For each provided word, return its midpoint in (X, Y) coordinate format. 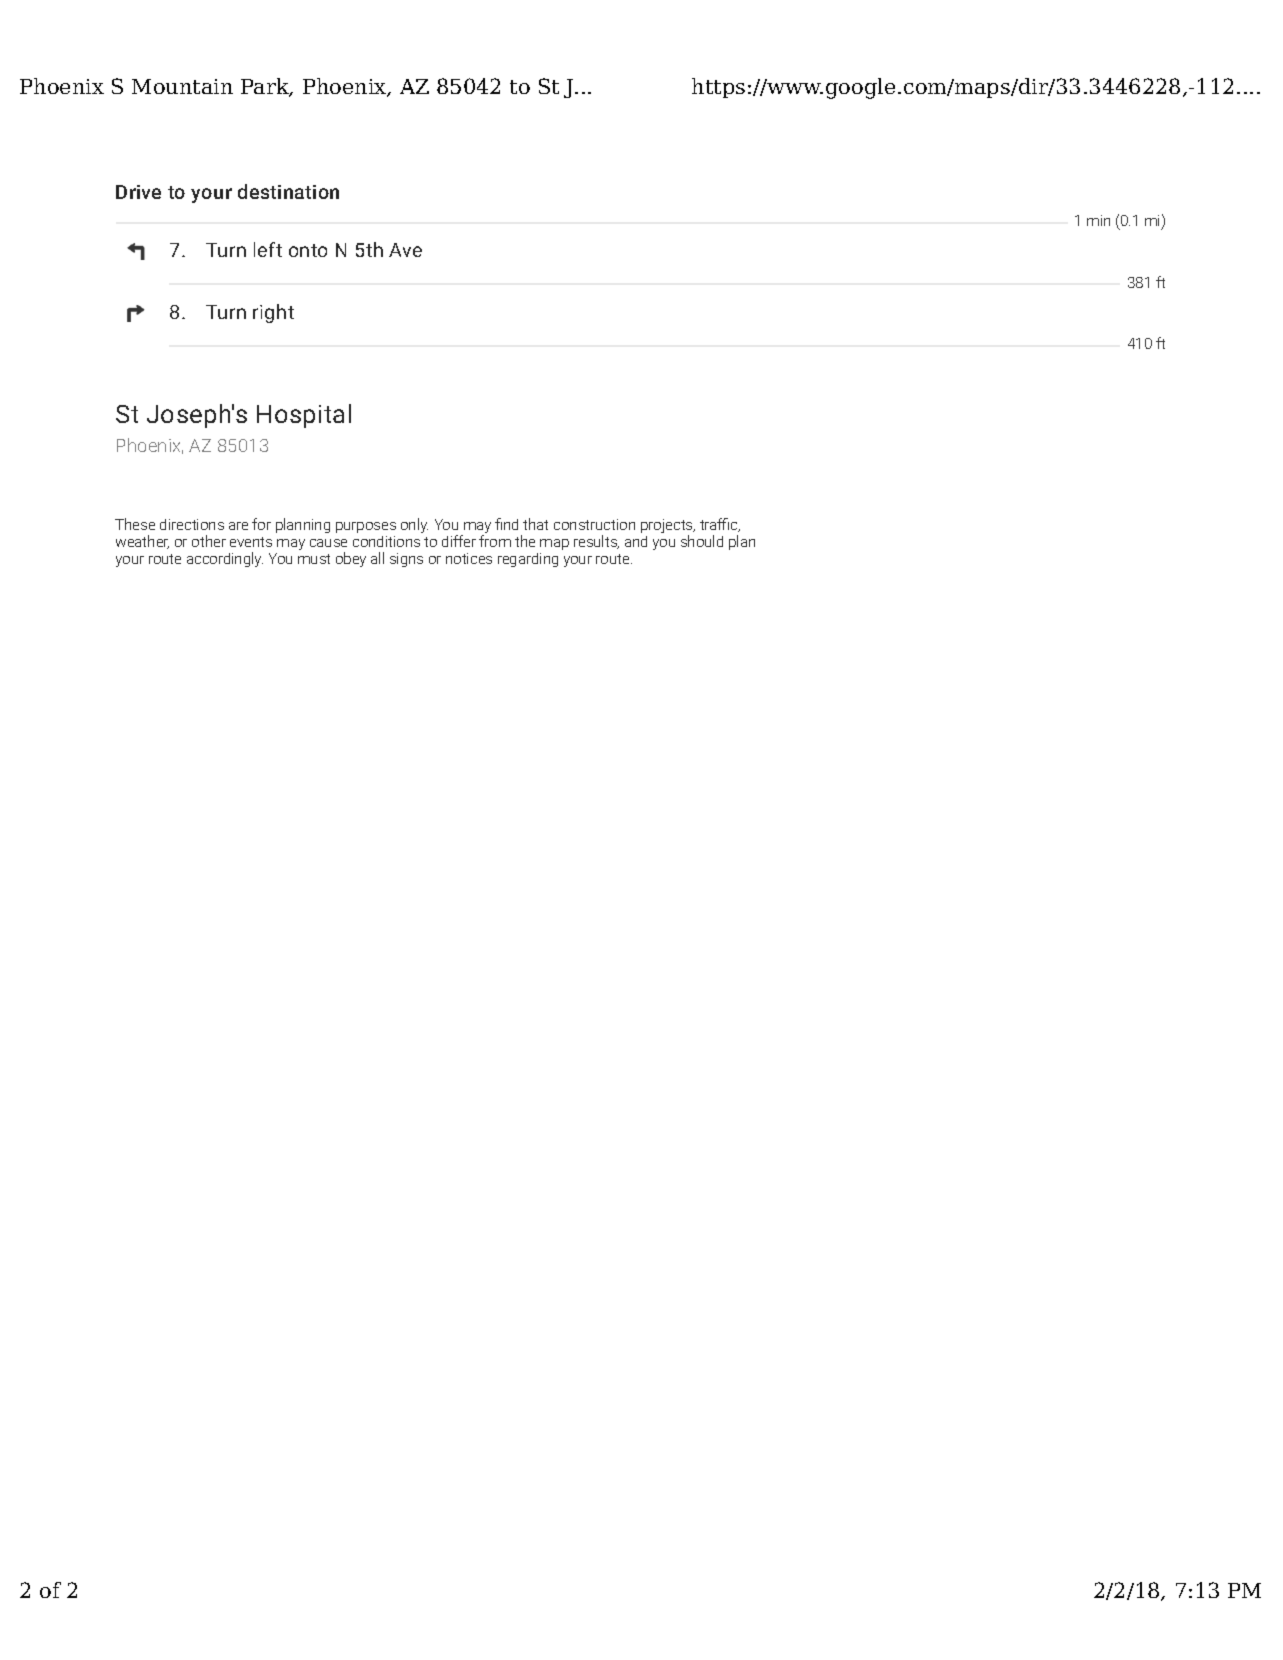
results (596, 542)
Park (266, 87)
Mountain (182, 86)
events (251, 542)
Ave (405, 250)
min (1098, 220)
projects (668, 527)
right (273, 313)
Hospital (304, 416)
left (268, 249)
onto (308, 250)
